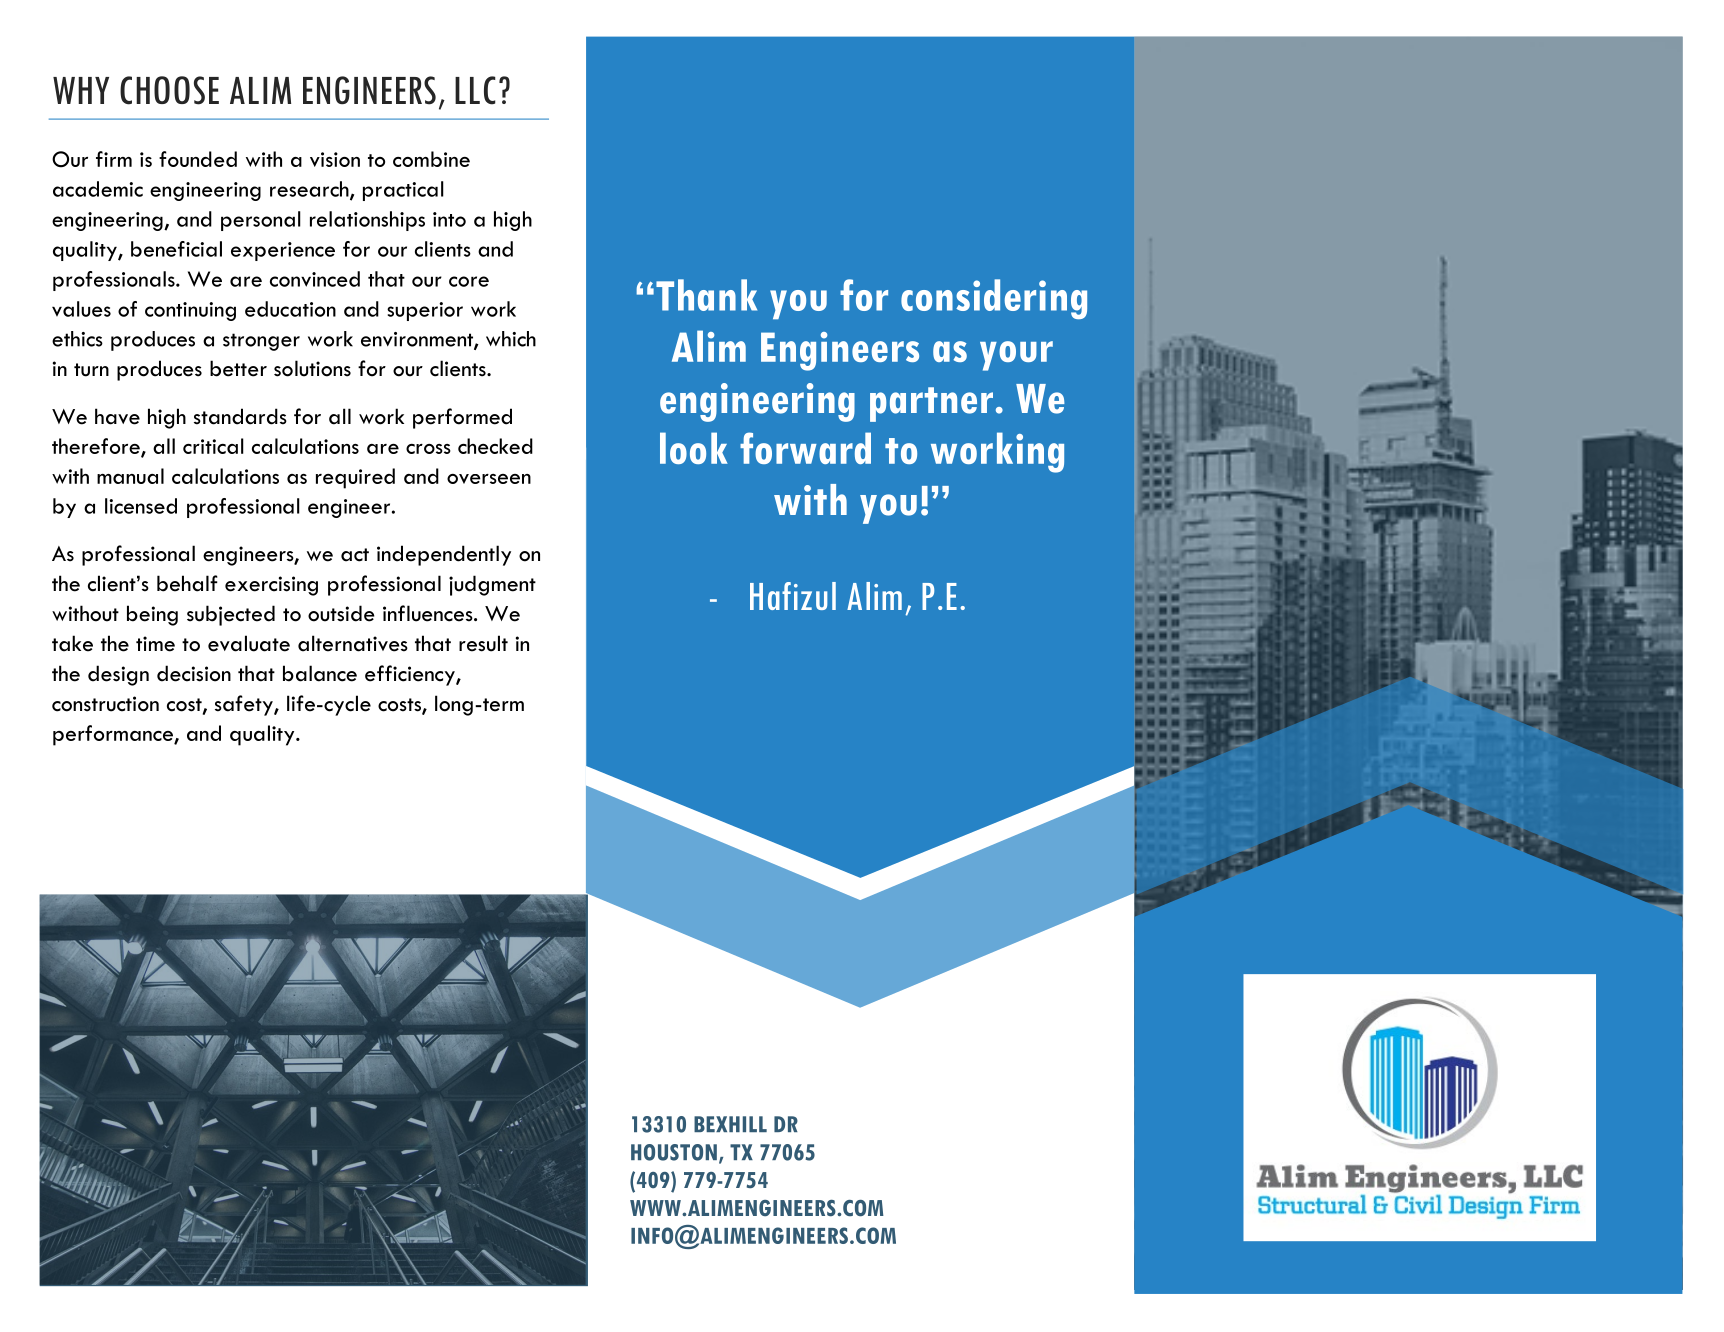 This screenshot has width=1724, height=1332. Describe the element at coordinates (245, 705) in the screenshot. I see `safety` at that location.
